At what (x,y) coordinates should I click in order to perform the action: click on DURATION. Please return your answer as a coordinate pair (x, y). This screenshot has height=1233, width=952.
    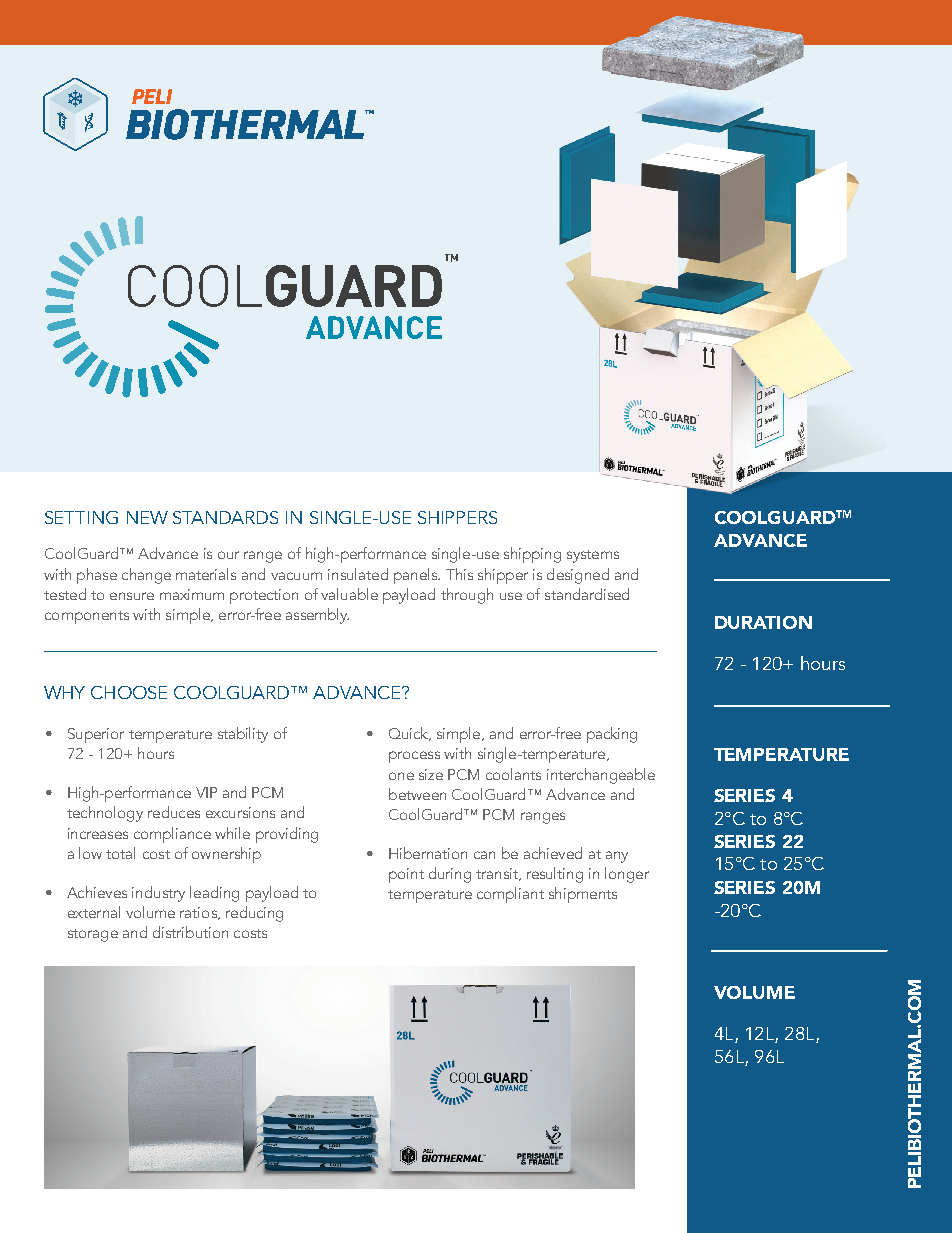
    Looking at the image, I should click on (763, 622).
